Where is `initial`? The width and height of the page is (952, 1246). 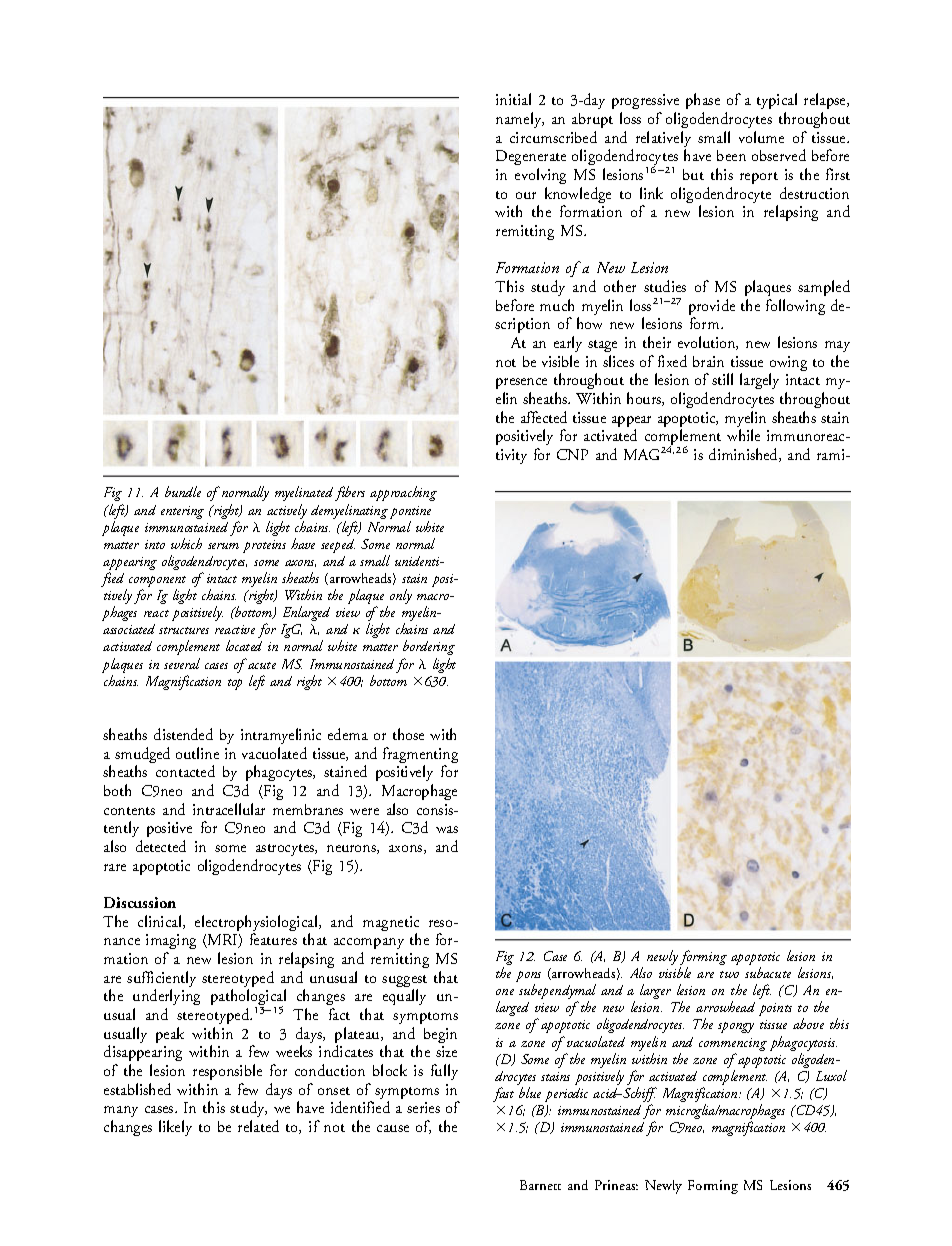 initial is located at coordinates (513, 99).
